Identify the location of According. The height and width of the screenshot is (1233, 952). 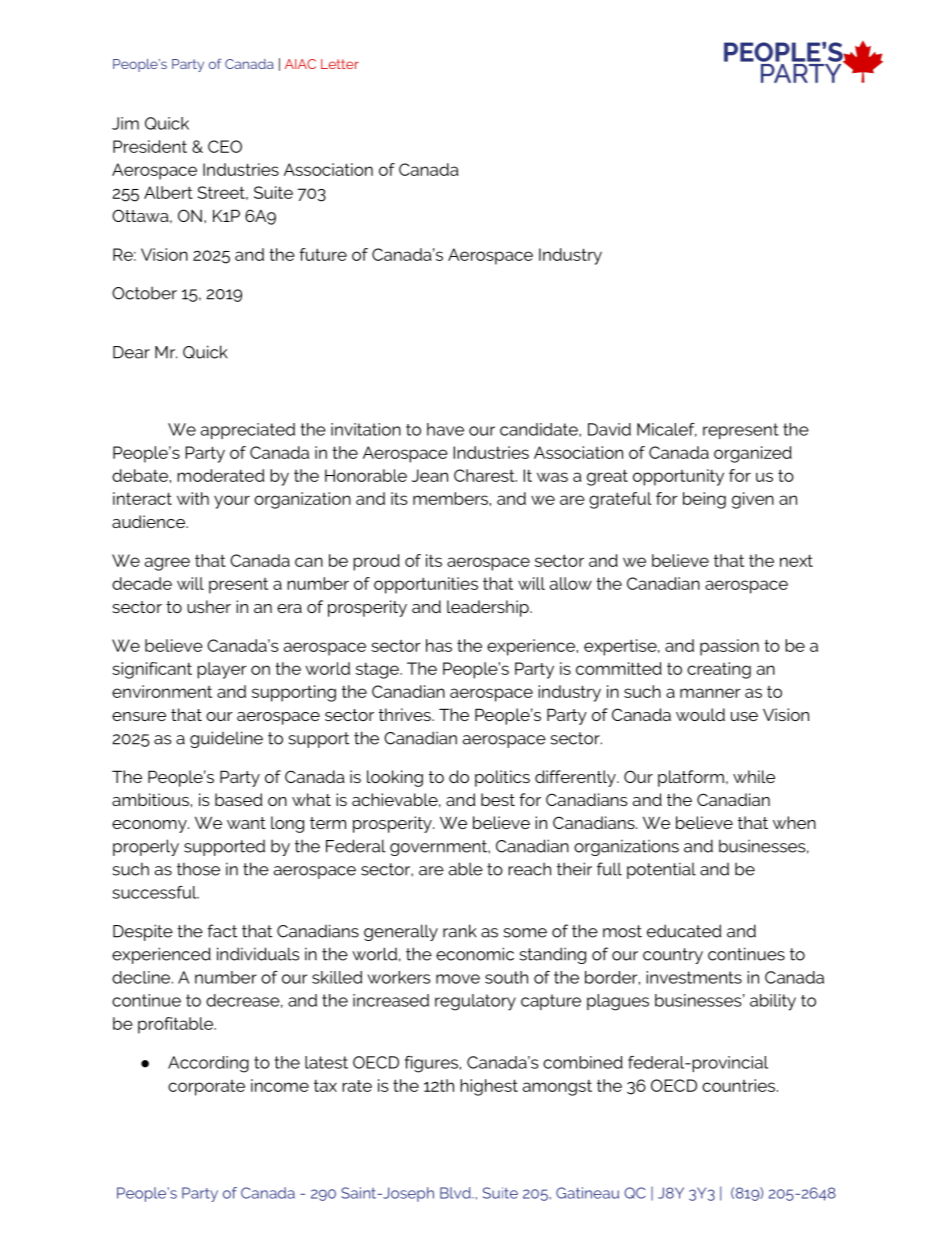
(208, 1064).
